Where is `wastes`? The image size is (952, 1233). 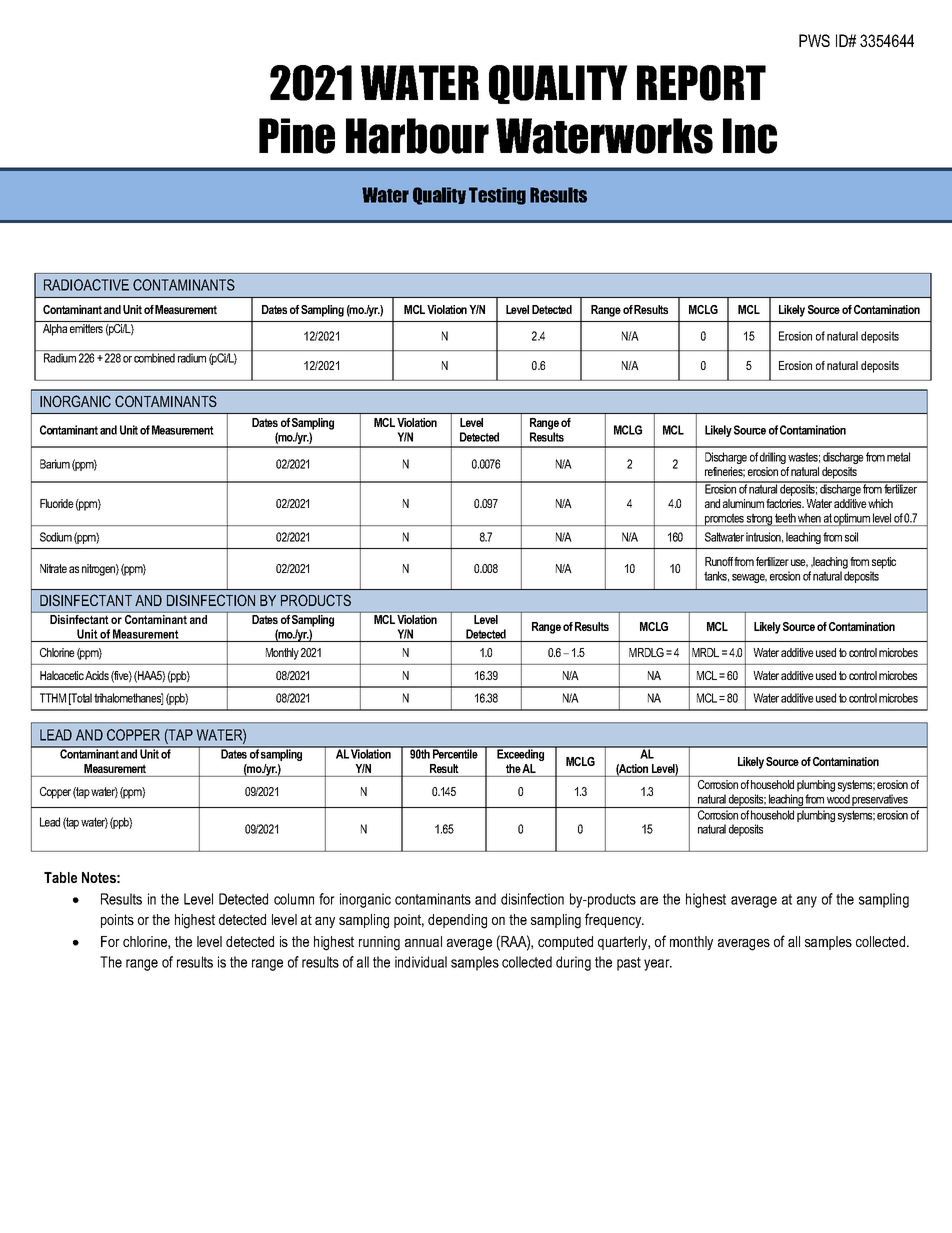
wastes is located at coordinates (804, 457).
